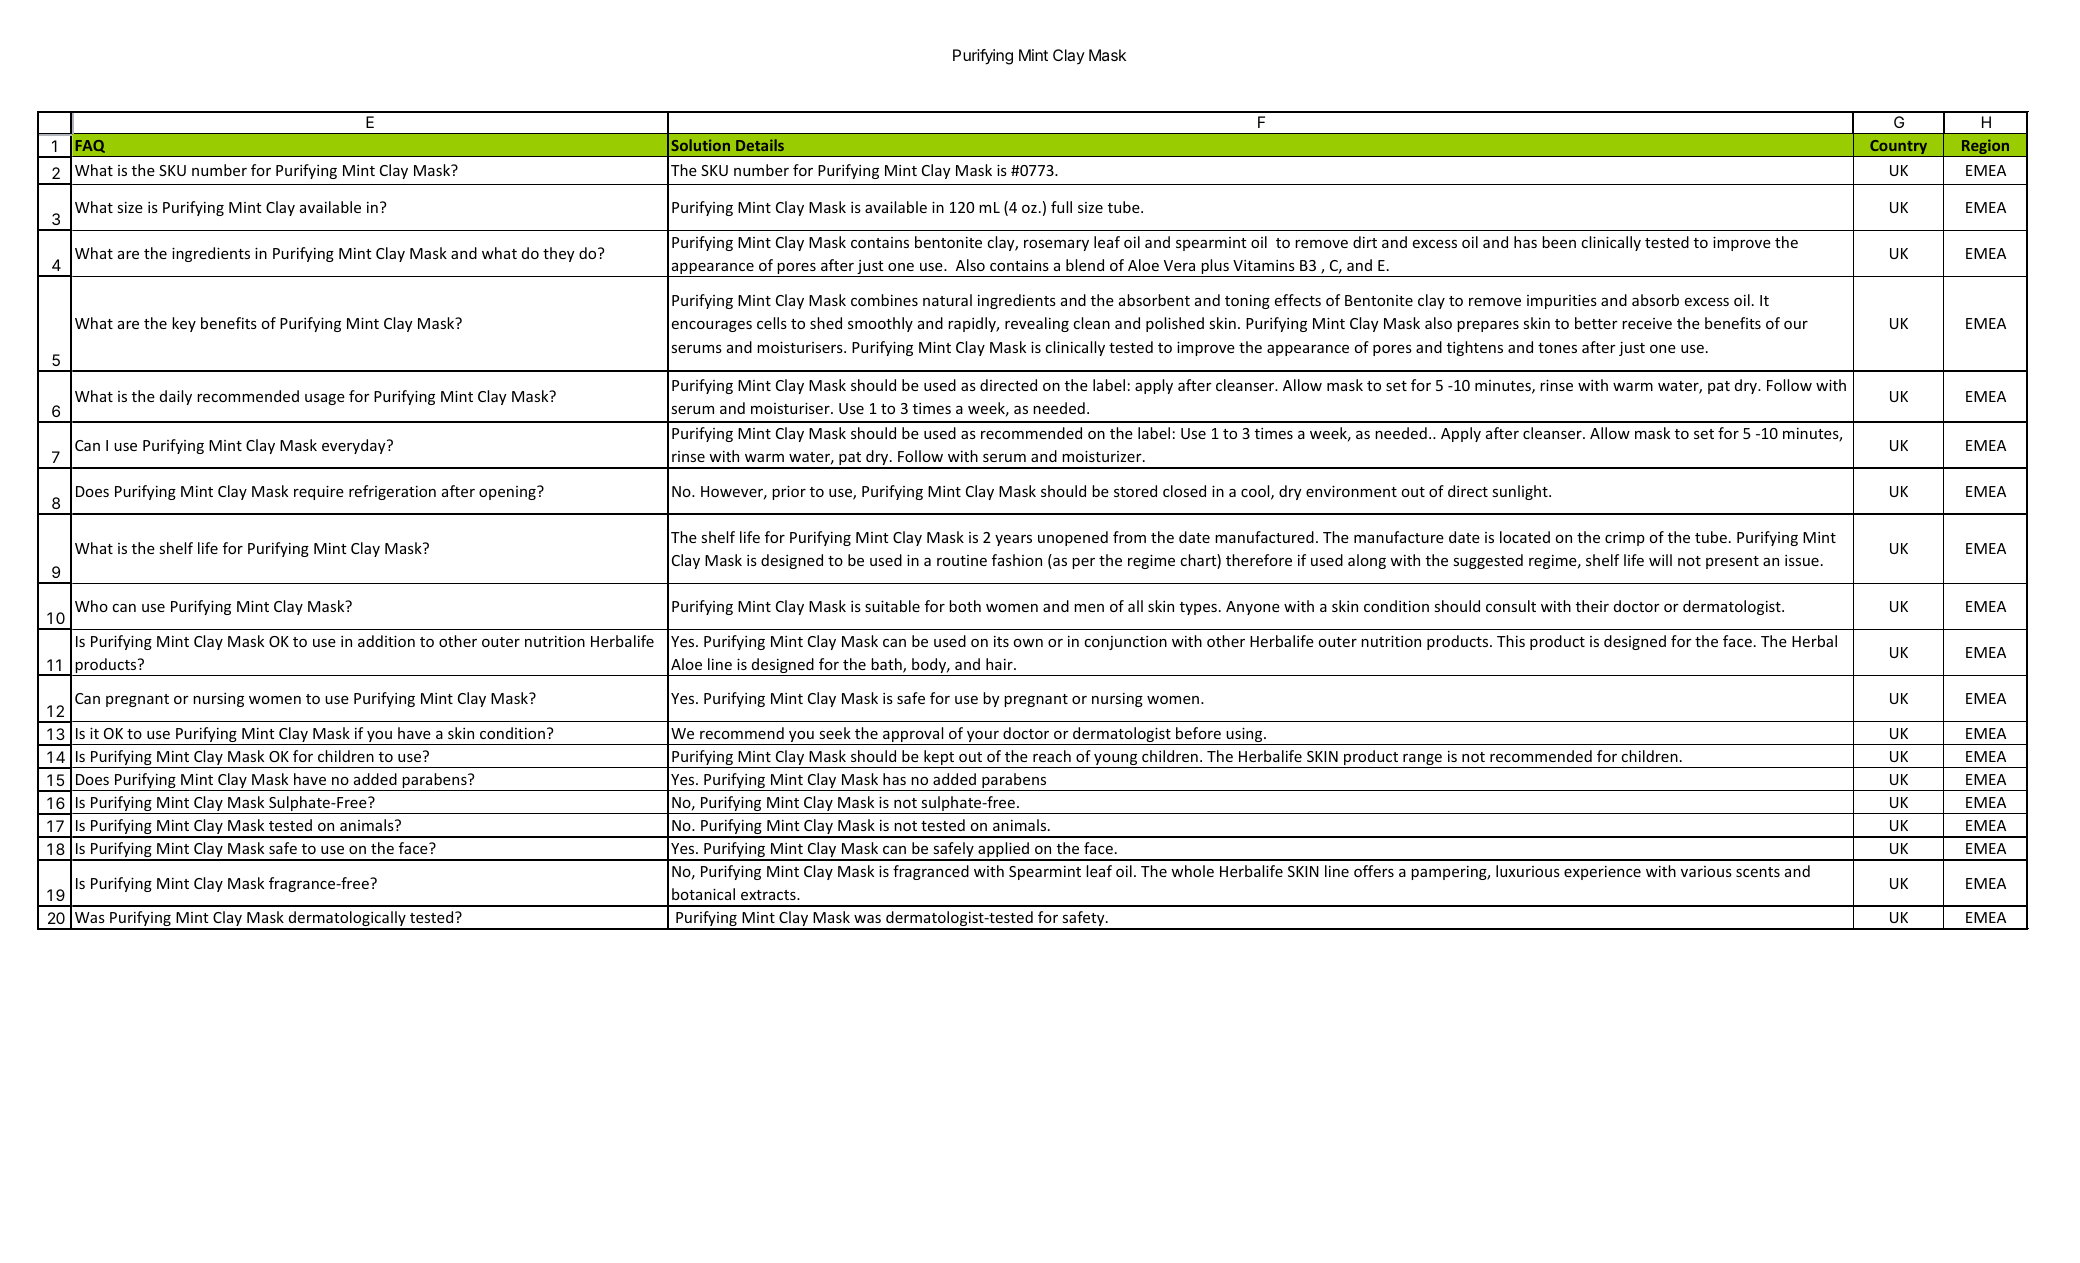  What do you see at coordinates (1003, 851) in the image?
I see `applied` at bounding box center [1003, 851].
